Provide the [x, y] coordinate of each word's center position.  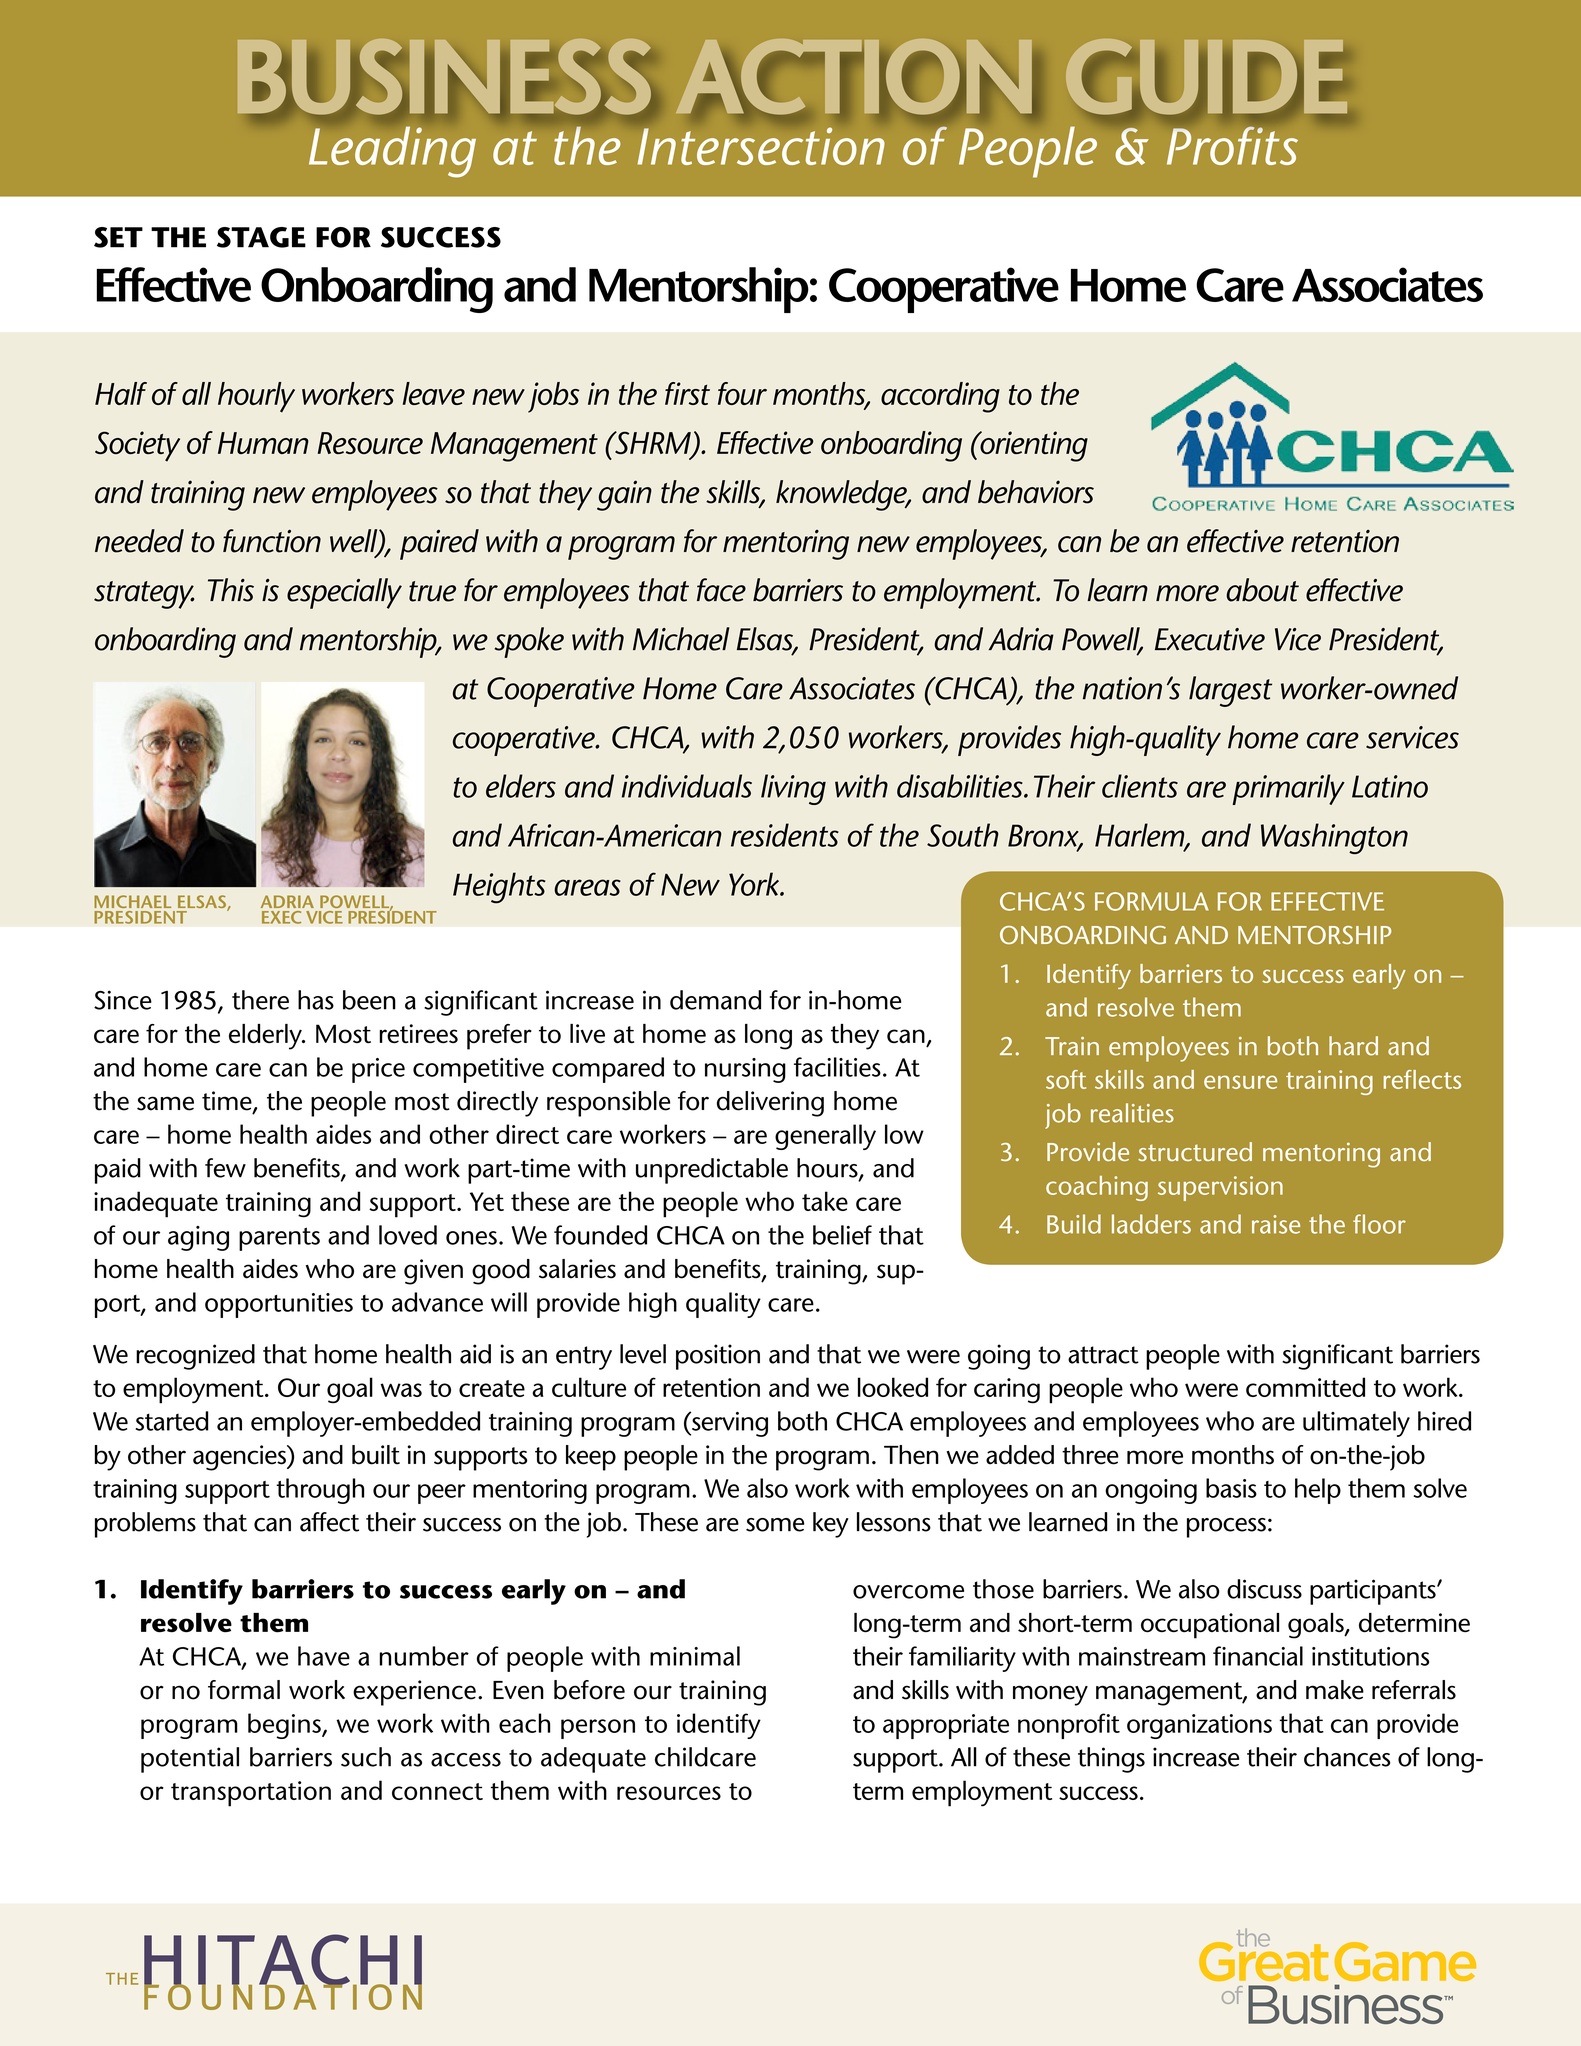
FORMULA [1152, 901]
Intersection [761, 146]
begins [285, 1726]
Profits [1232, 146]
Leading [392, 152]
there [260, 1000]
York [755, 884]
